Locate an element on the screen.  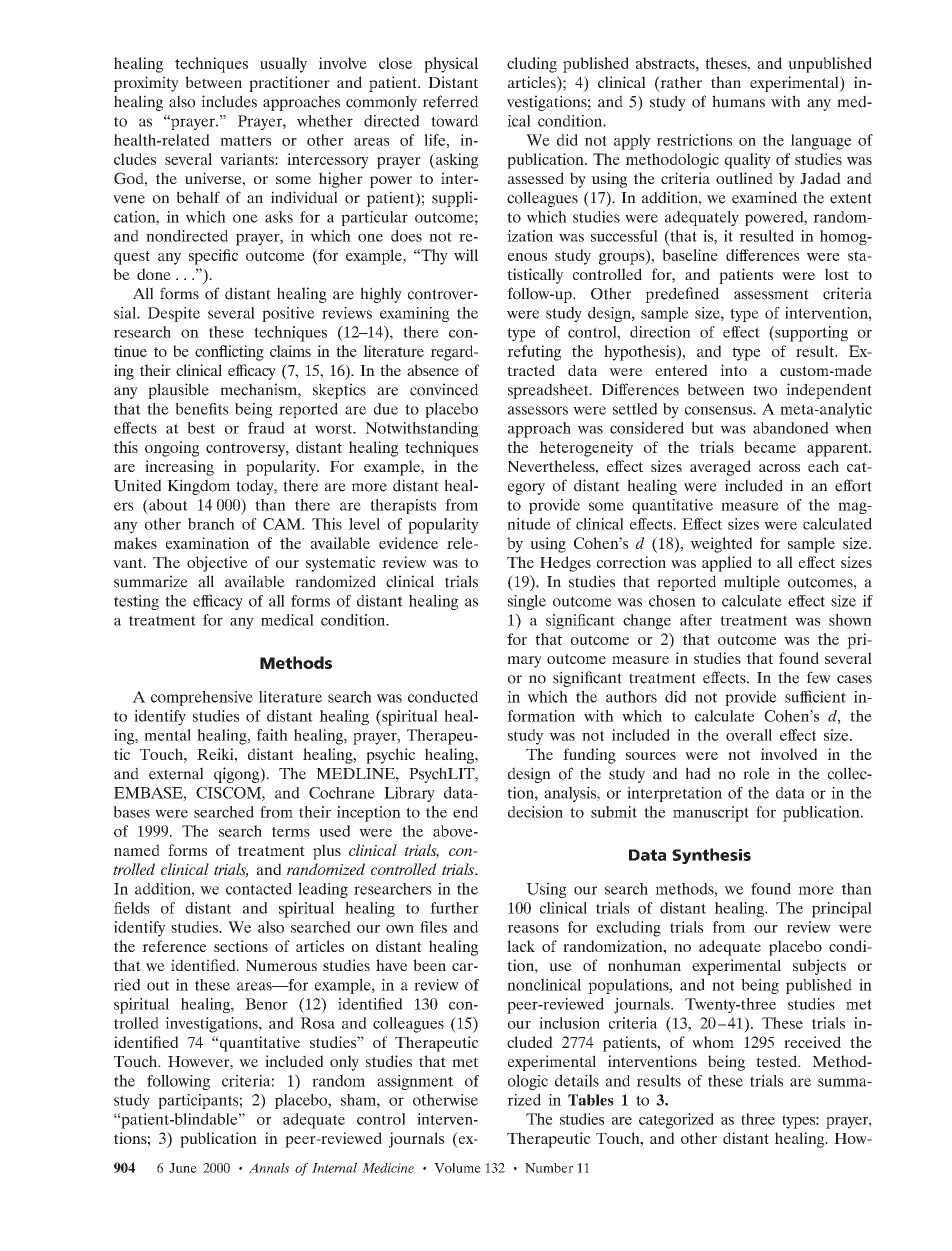
June is located at coordinates (183, 1168).
